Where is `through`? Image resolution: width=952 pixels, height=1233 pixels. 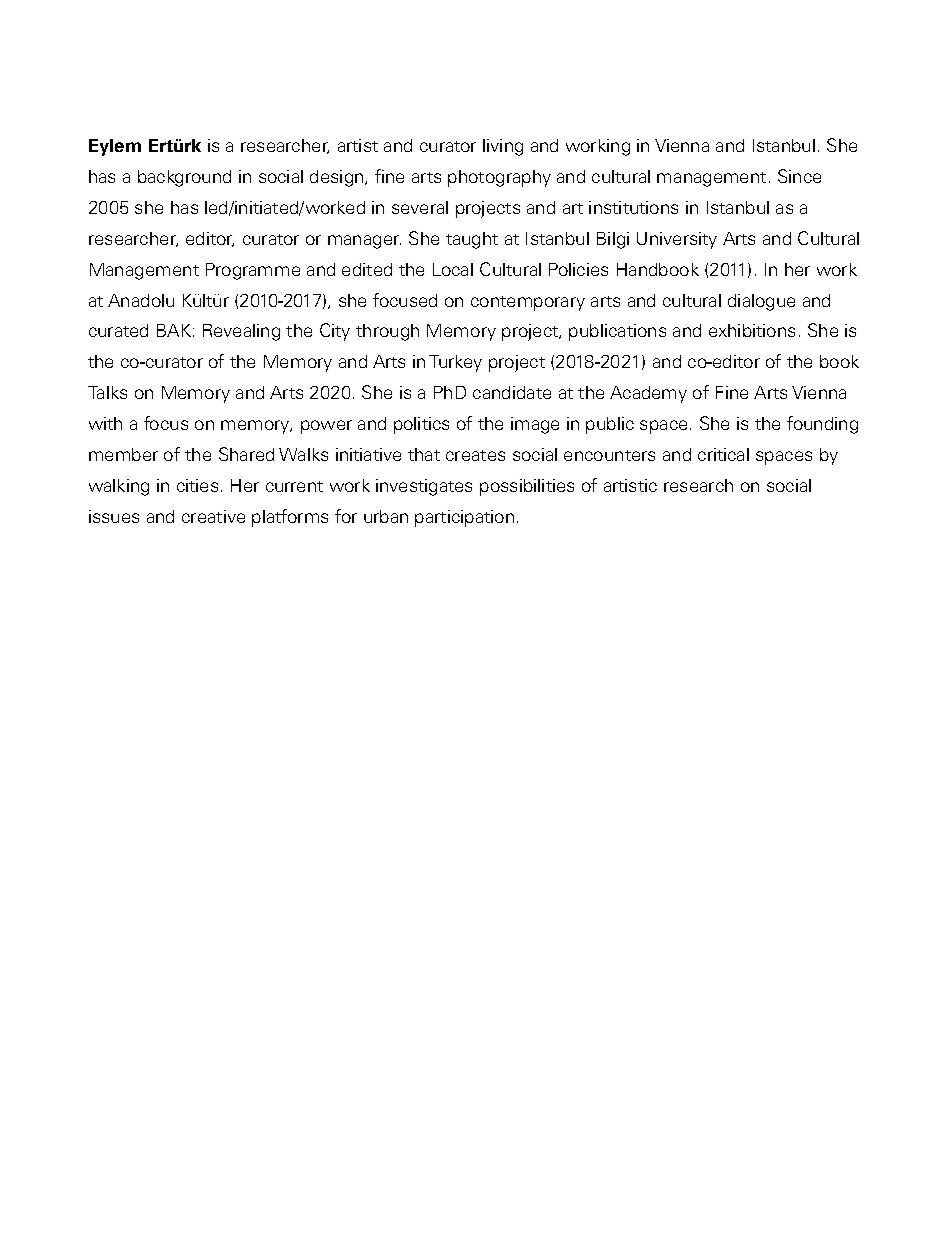 through is located at coordinates (387, 332).
